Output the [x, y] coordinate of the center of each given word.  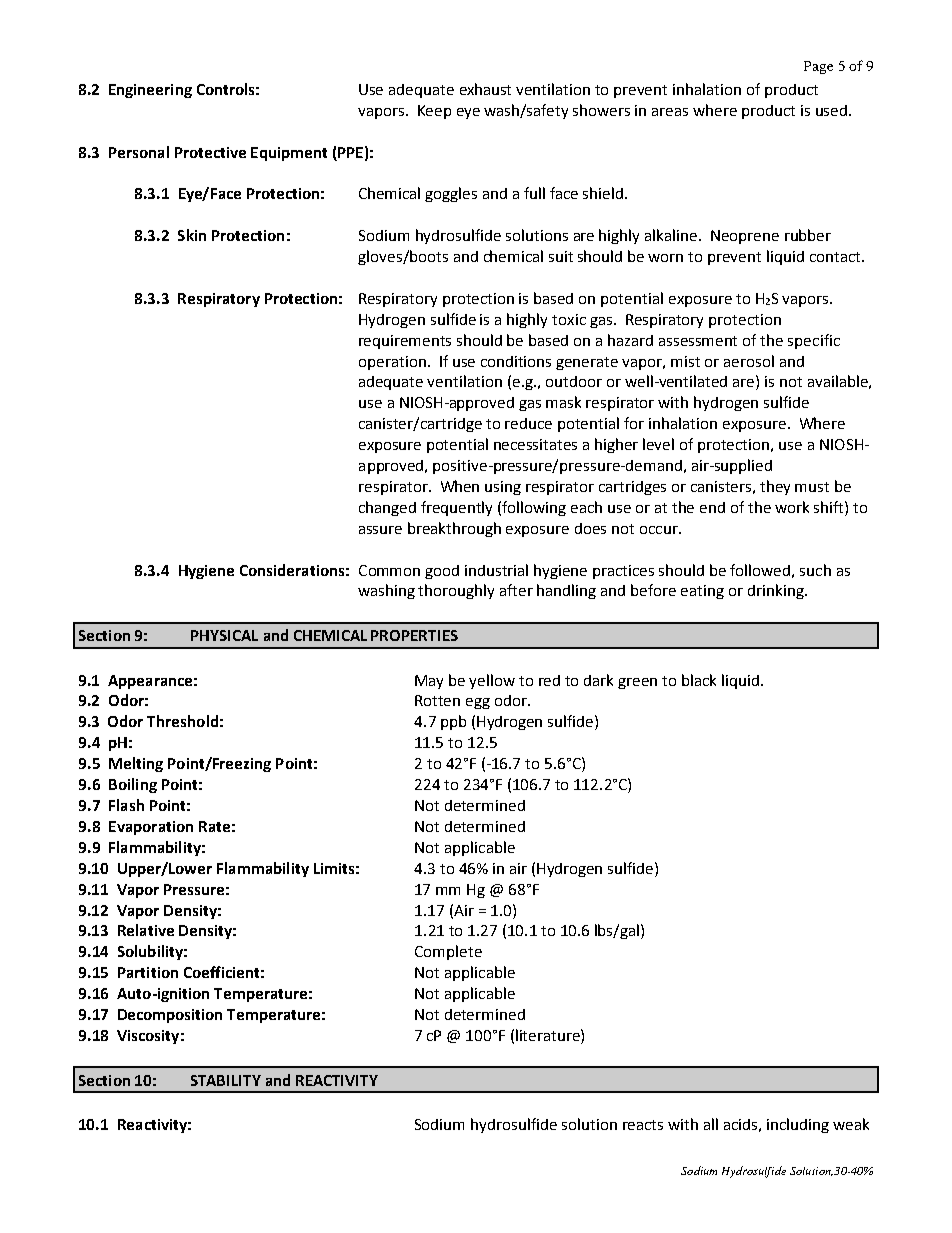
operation [392, 363]
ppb [453, 722]
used [831, 110]
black [699, 680]
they [775, 487]
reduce [528, 423]
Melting [136, 764]
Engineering [150, 91]
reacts [643, 1125]
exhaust [485, 89]
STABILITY [226, 1080]
